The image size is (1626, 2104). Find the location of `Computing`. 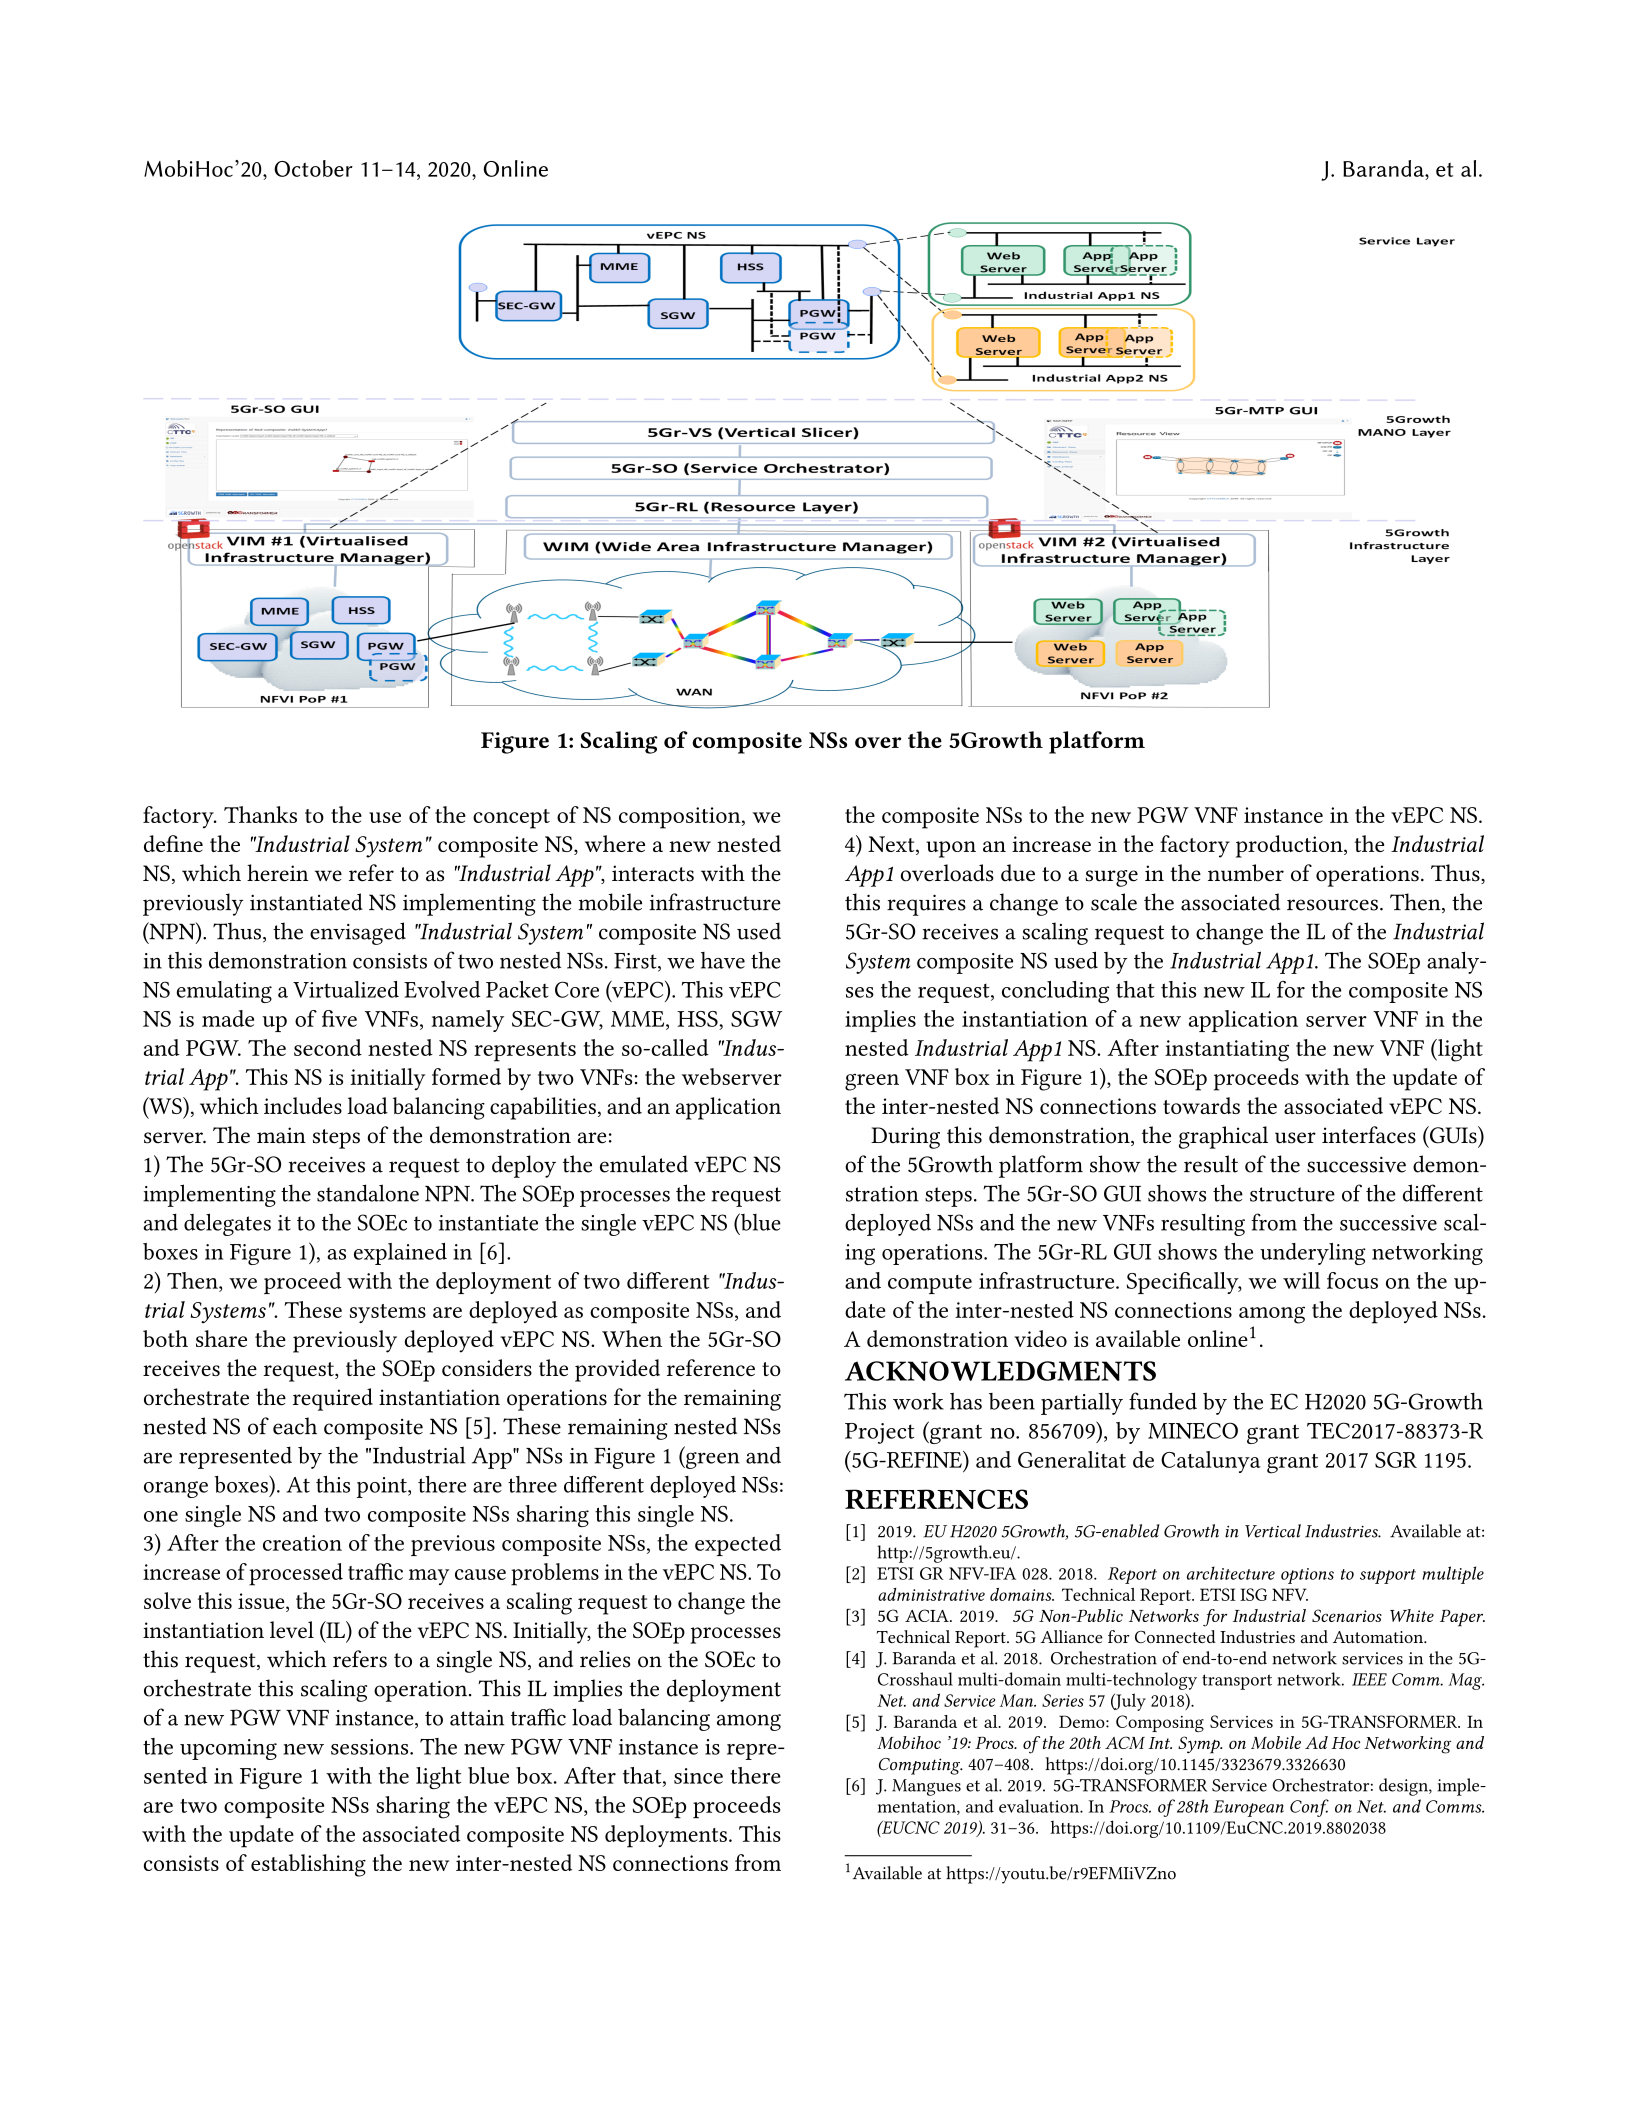

Computing is located at coordinates (921, 1766).
